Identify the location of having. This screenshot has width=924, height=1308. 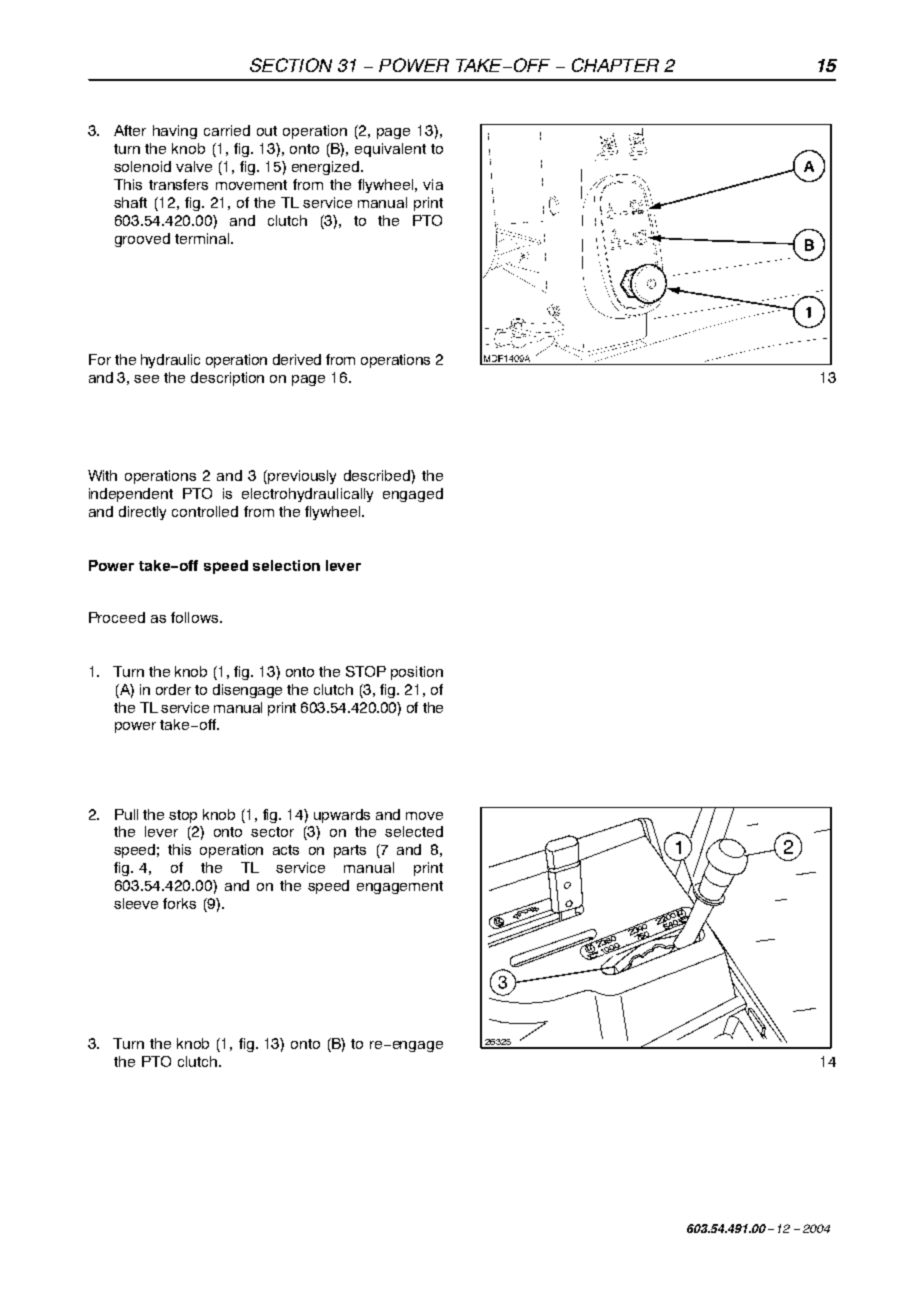
(175, 132).
